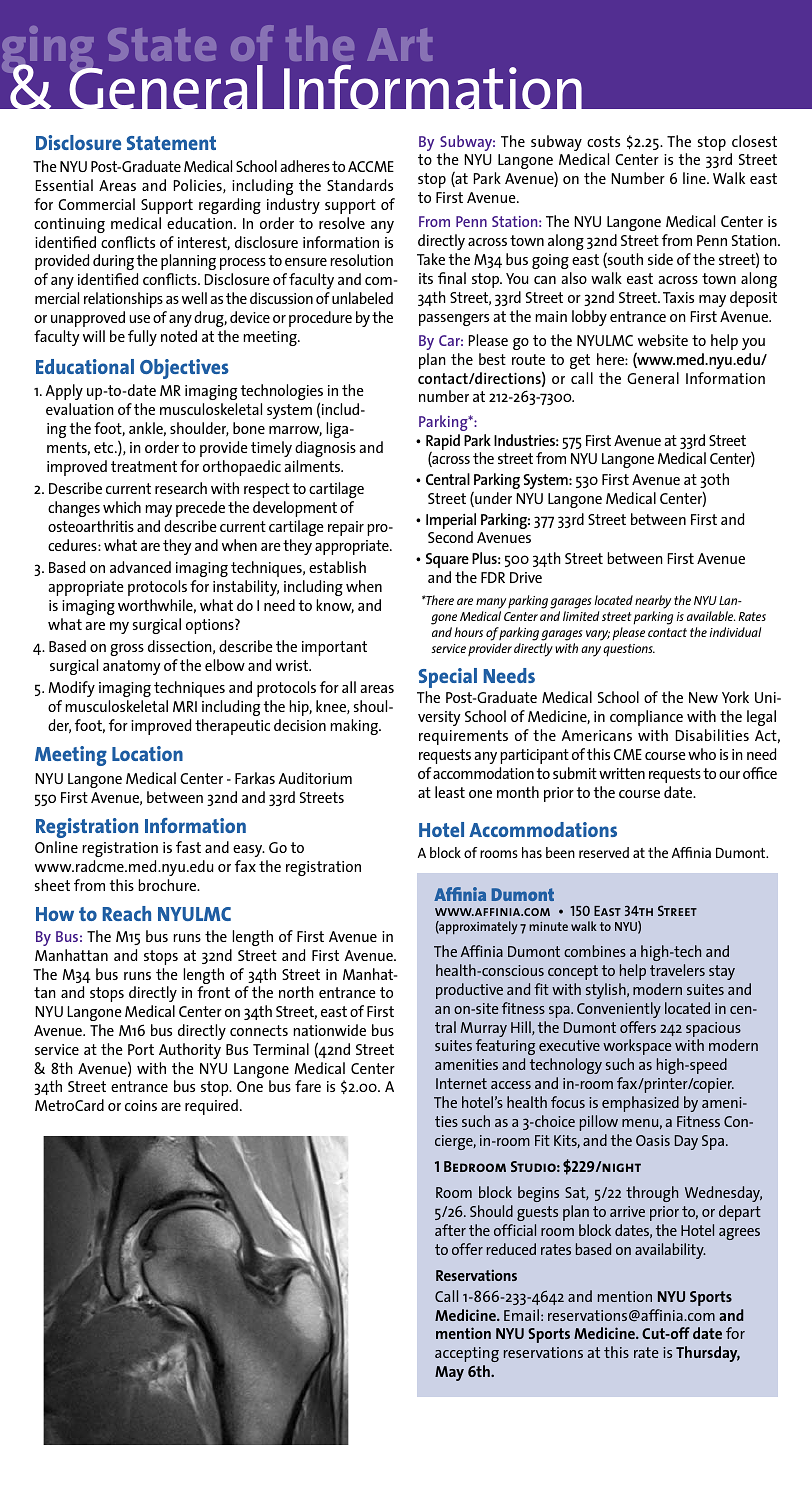 This screenshot has height=1490, width=812. Describe the element at coordinates (603, 141) in the screenshot. I see `costs` at that location.
